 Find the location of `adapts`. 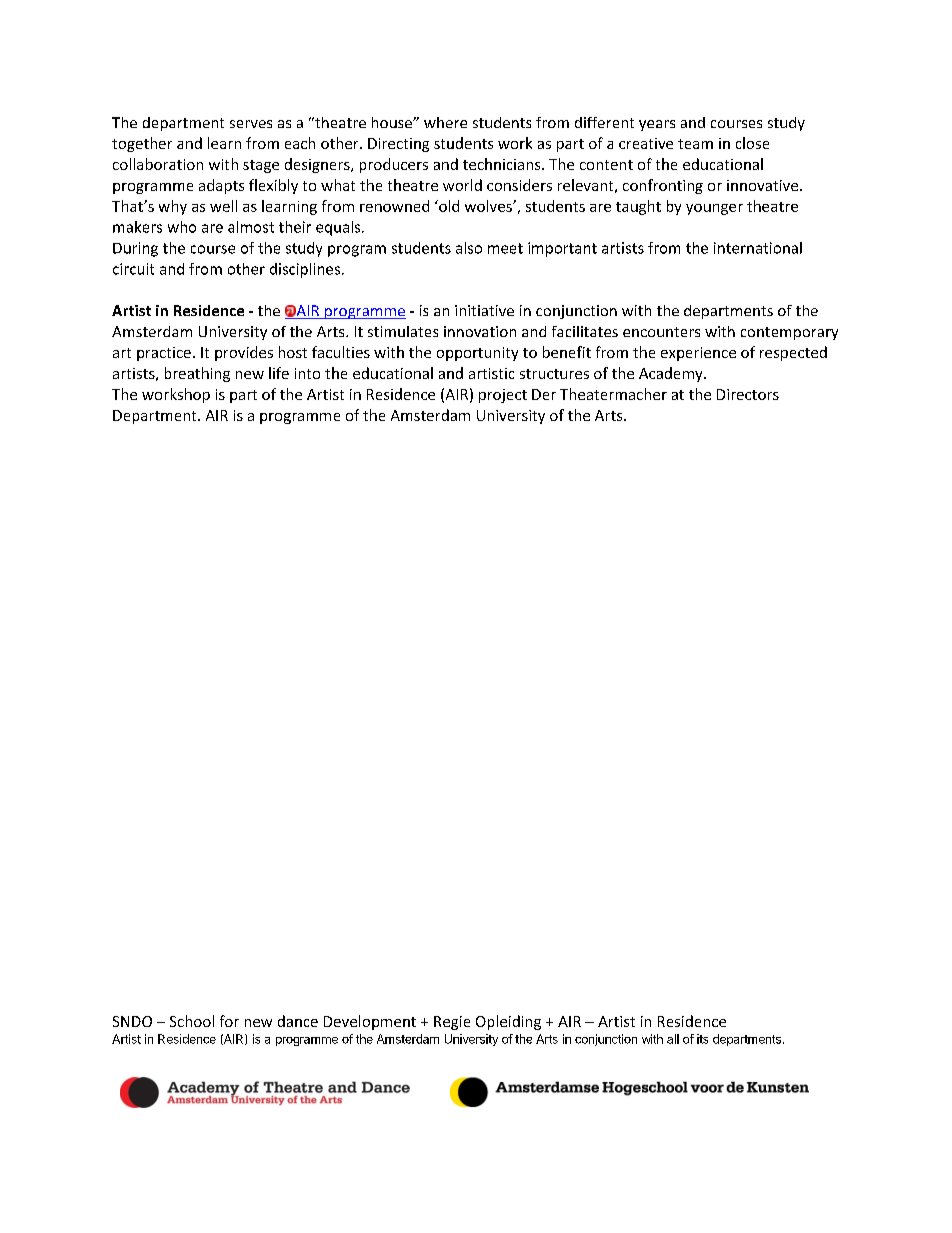

adapts is located at coordinates (221, 186).
